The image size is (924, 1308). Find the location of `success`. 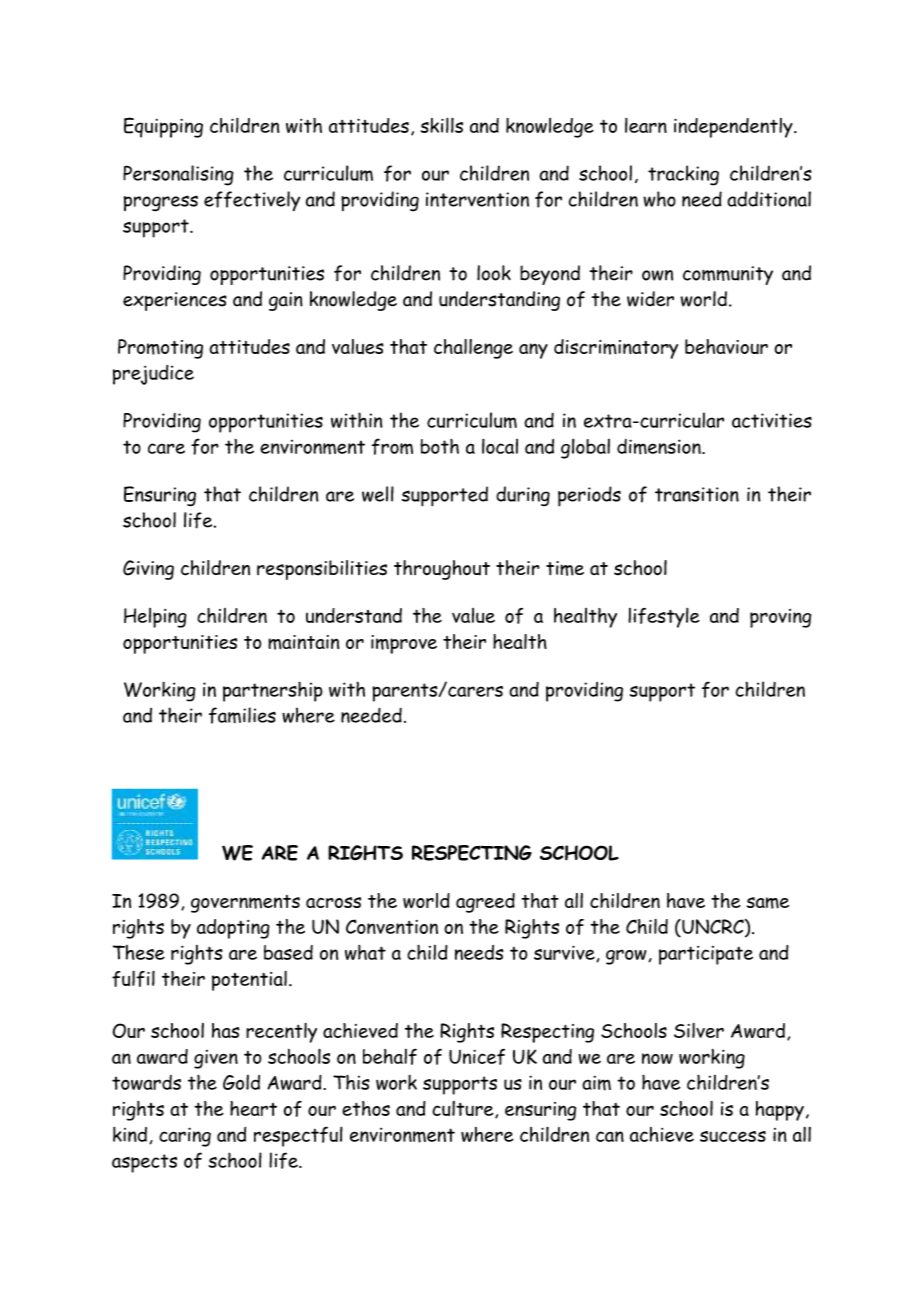

success is located at coordinates (733, 1136).
